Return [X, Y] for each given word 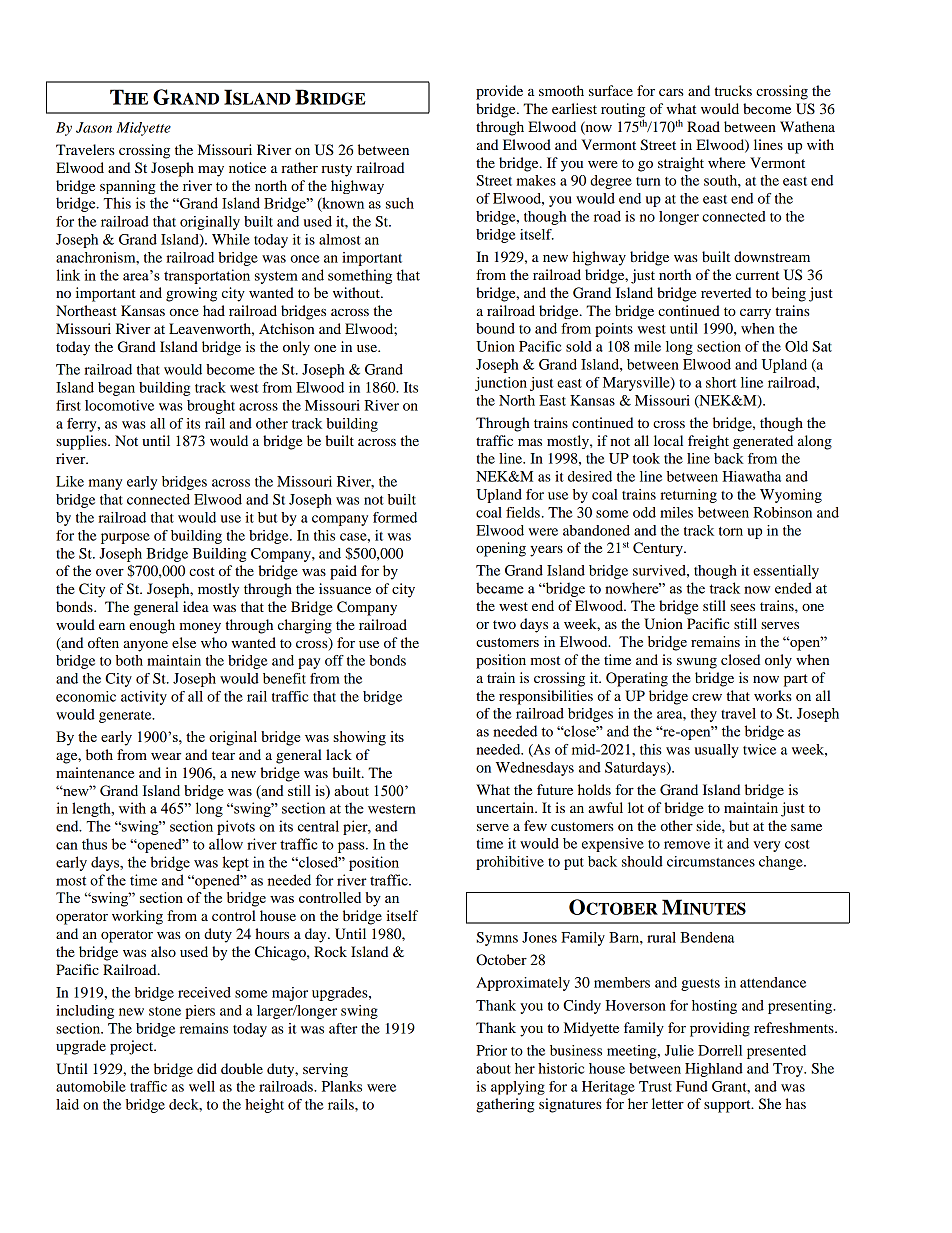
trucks [733, 90]
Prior [491, 1050]
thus [94, 844]
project [133, 1047]
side [709, 825]
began [116, 389]
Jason [94, 127]
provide [499, 92]
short [721, 382]
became [500, 588]
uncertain [506, 807]
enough [152, 626]
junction [501, 384]
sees [742, 607]
